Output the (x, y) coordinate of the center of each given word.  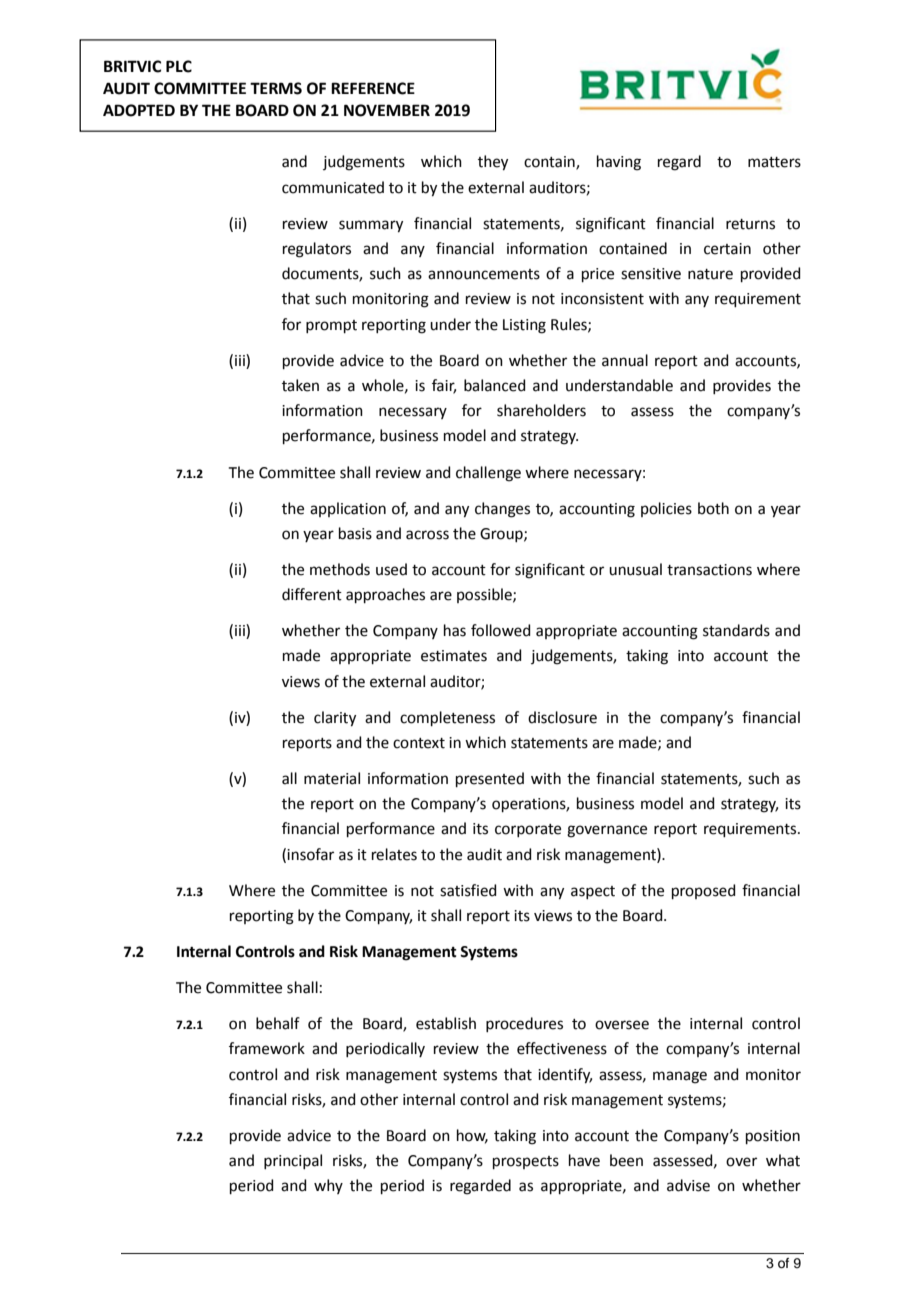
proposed (704, 891)
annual (625, 360)
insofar (310, 854)
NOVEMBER (387, 110)
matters (774, 162)
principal (293, 1161)
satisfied (468, 890)
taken (300, 385)
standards (736, 630)
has (455, 630)
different (312, 594)
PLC (179, 66)
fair (444, 386)
